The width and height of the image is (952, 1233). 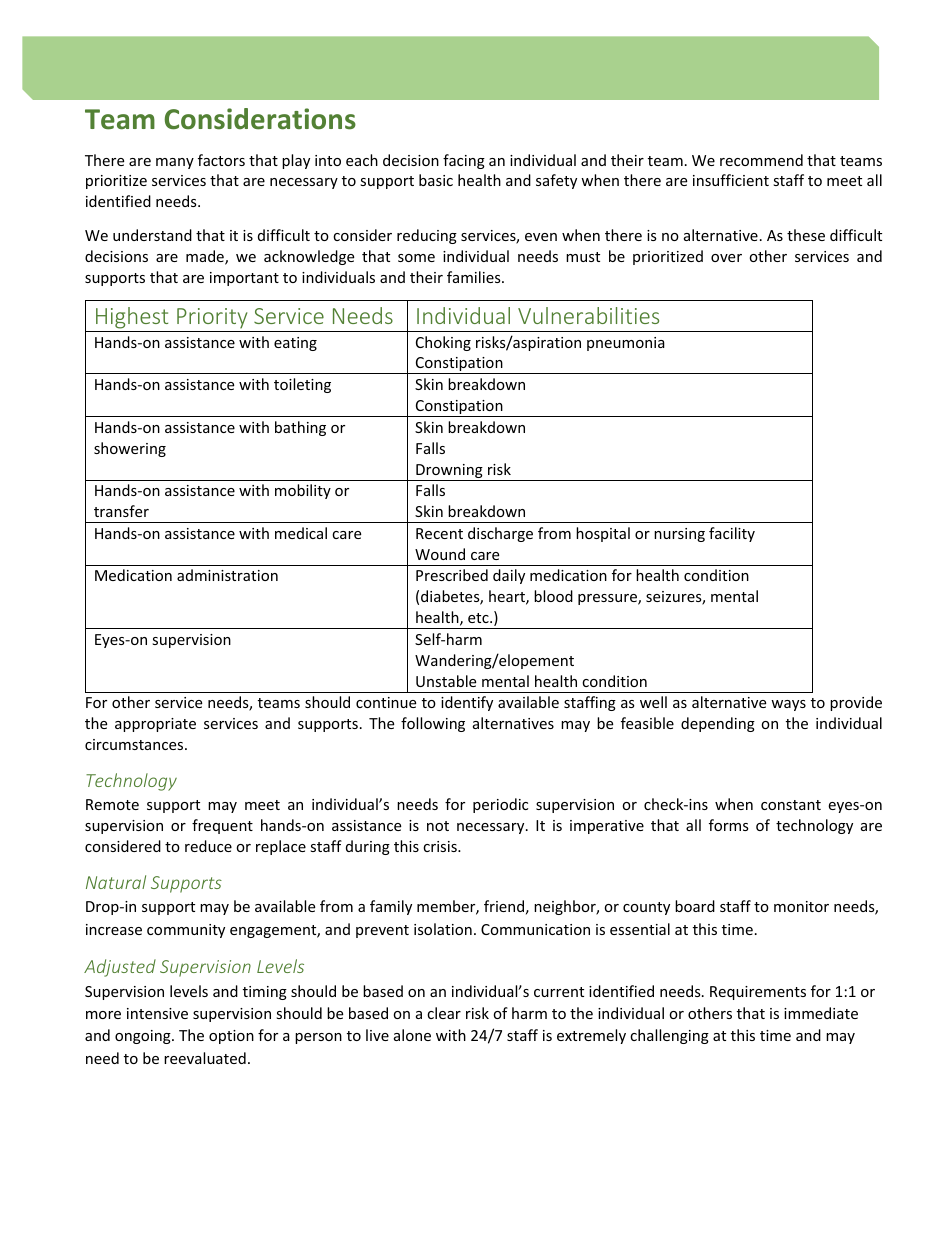 What do you see at coordinates (821, 1013) in the image?
I see `immediate` at bounding box center [821, 1013].
